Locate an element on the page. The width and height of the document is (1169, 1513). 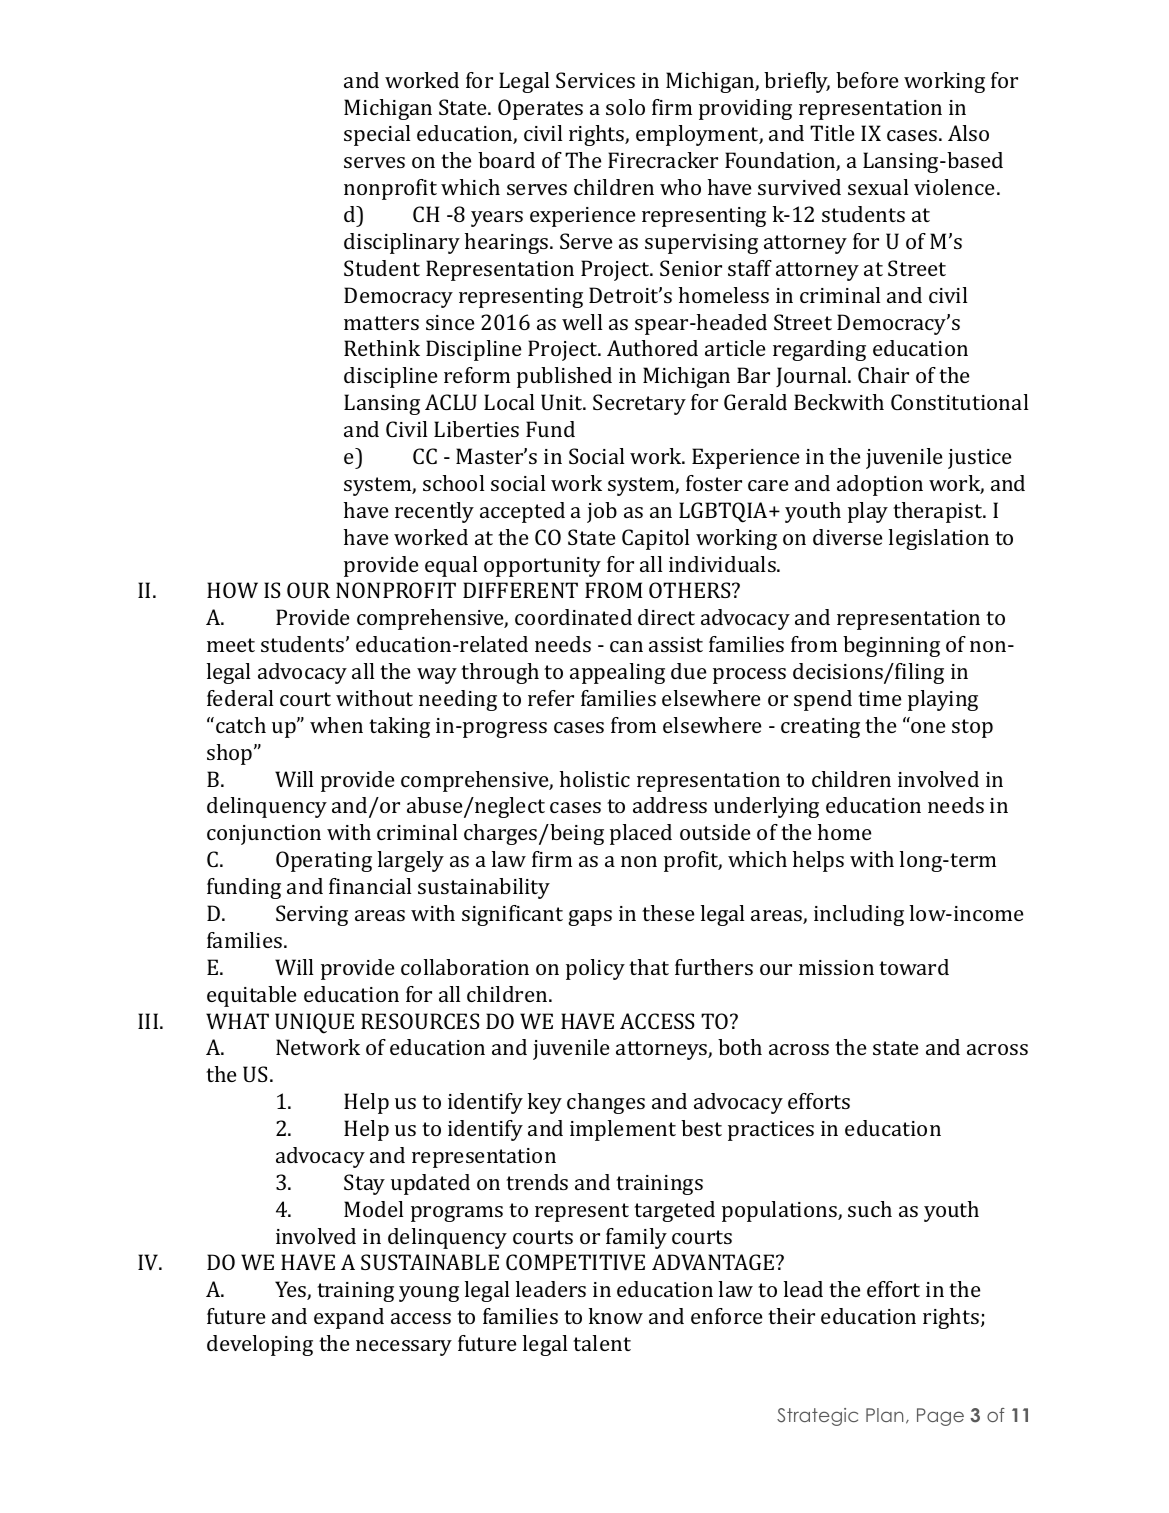
Operates is located at coordinates (540, 109).
